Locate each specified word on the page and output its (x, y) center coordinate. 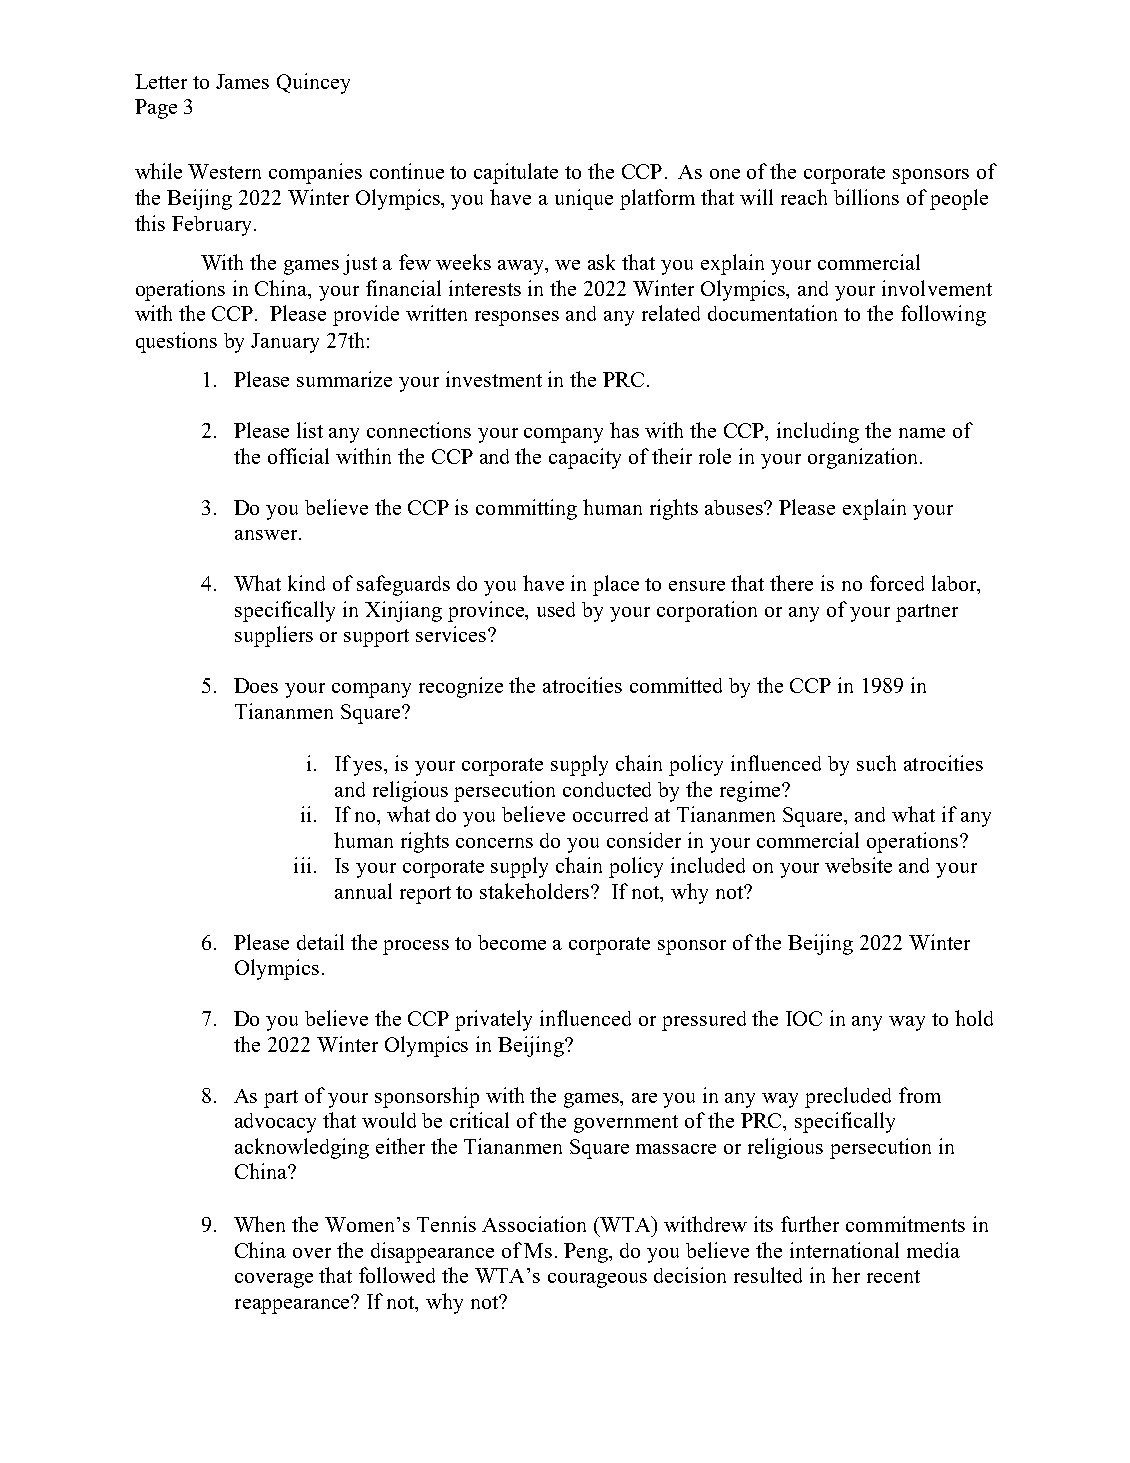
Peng (587, 1253)
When (259, 1224)
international (844, 1250)
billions (866, 197)
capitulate (516, 173)
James (242, 81)
